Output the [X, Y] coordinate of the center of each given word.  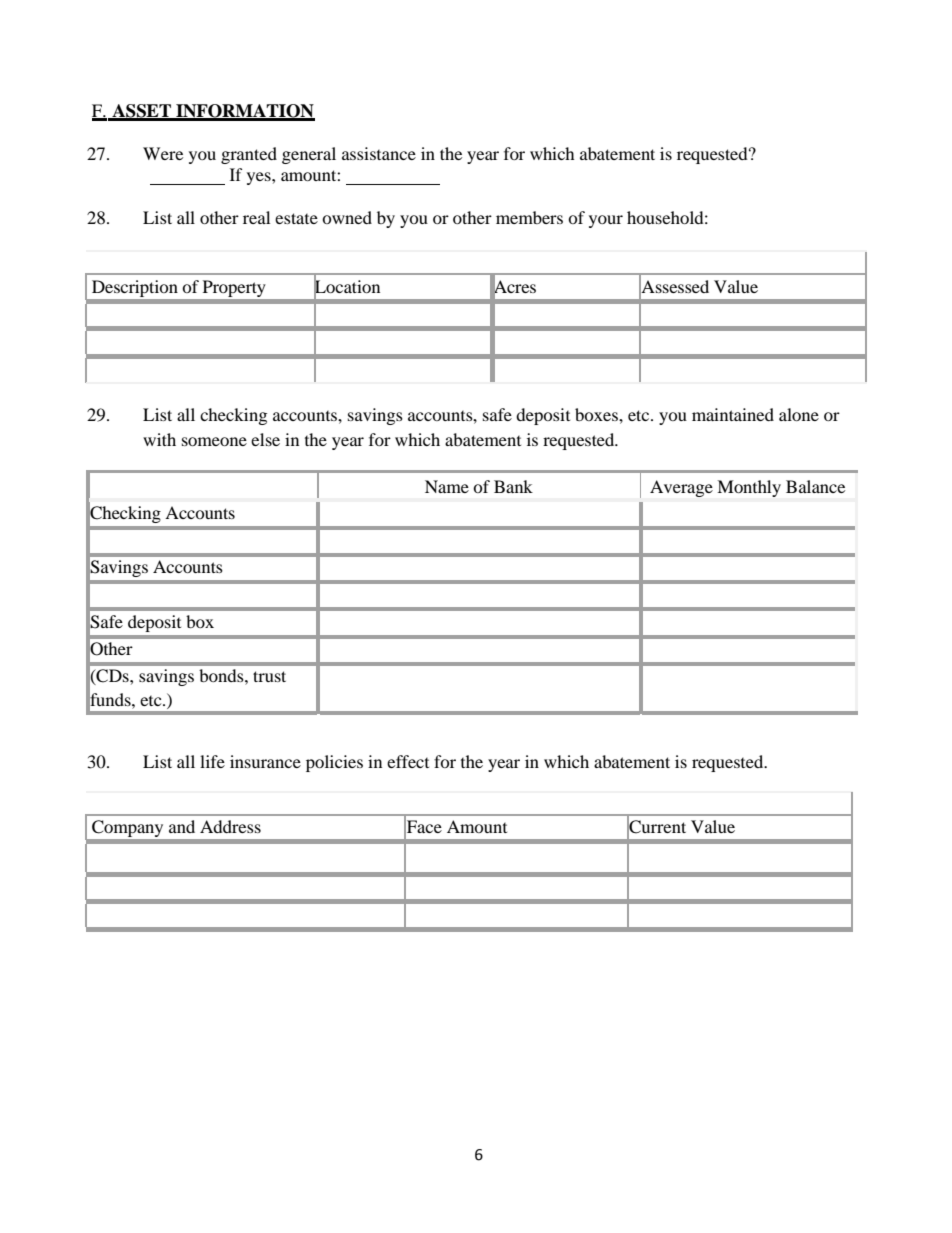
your [606, 221]
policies [334, 763]
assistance [379, 153]
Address [230, 826]
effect [408, 761]
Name [447, 486]
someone [214, 441]
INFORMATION [244, 112]
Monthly [749, 488]
